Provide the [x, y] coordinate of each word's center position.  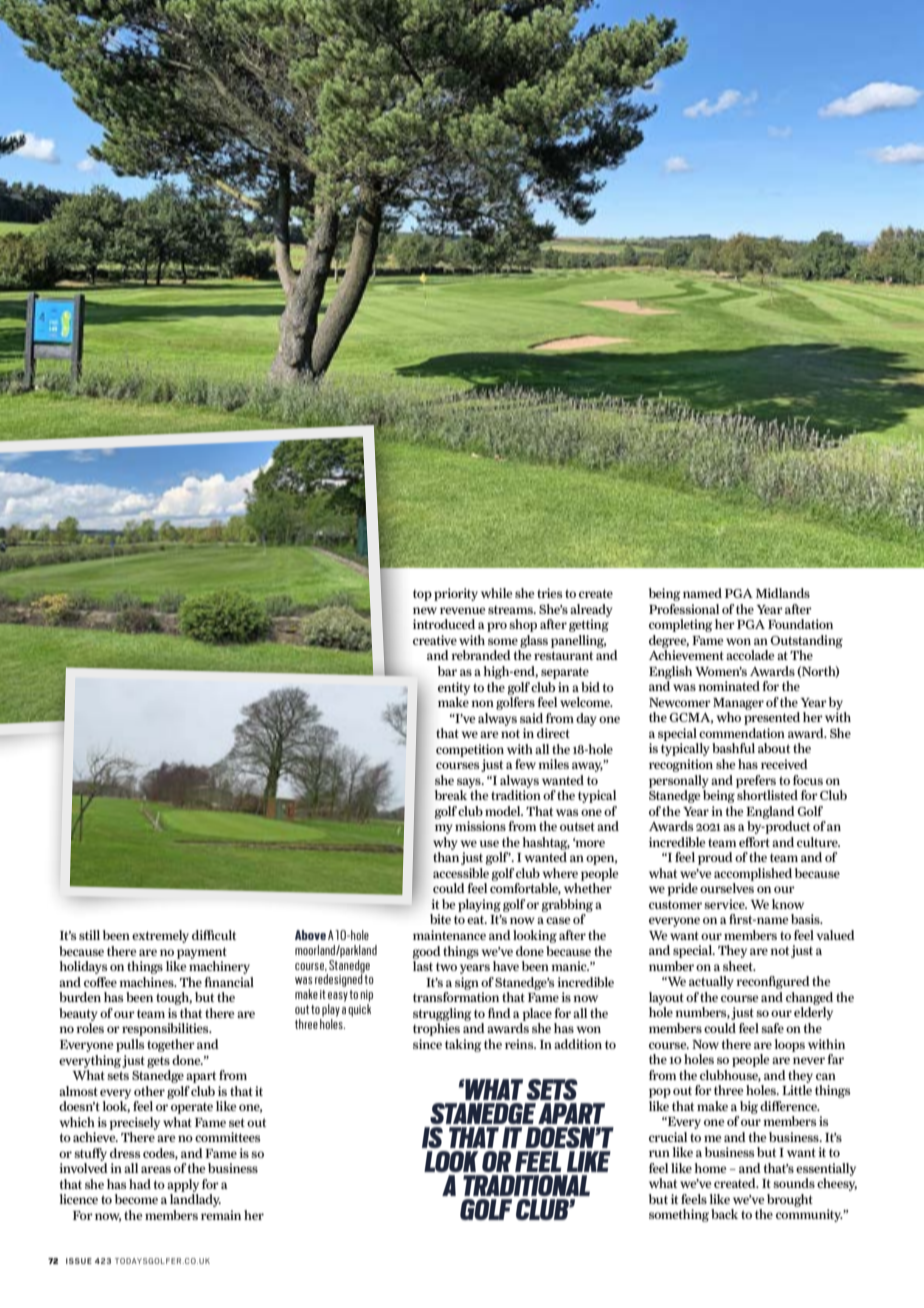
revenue [462, 610]
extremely [160, 936]
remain [221, 1215]
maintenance [449, 935]
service [725, 904]
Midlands [783, 593]
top [422, 595]
